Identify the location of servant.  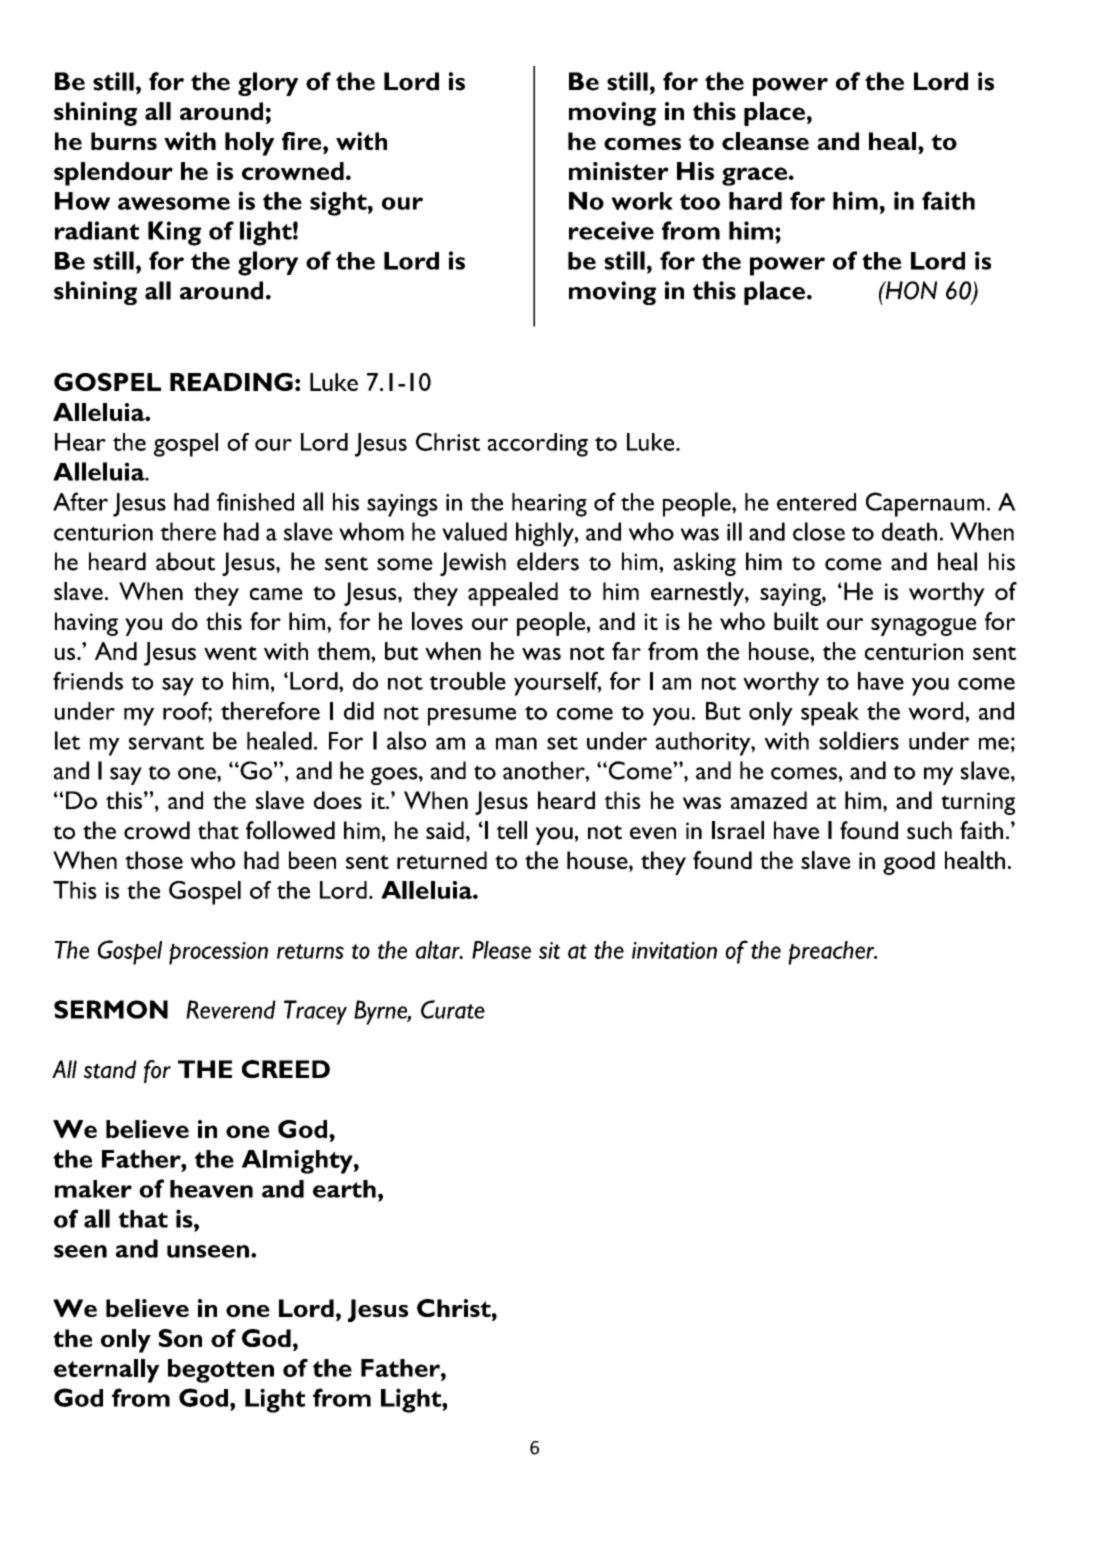
(166, 742).
